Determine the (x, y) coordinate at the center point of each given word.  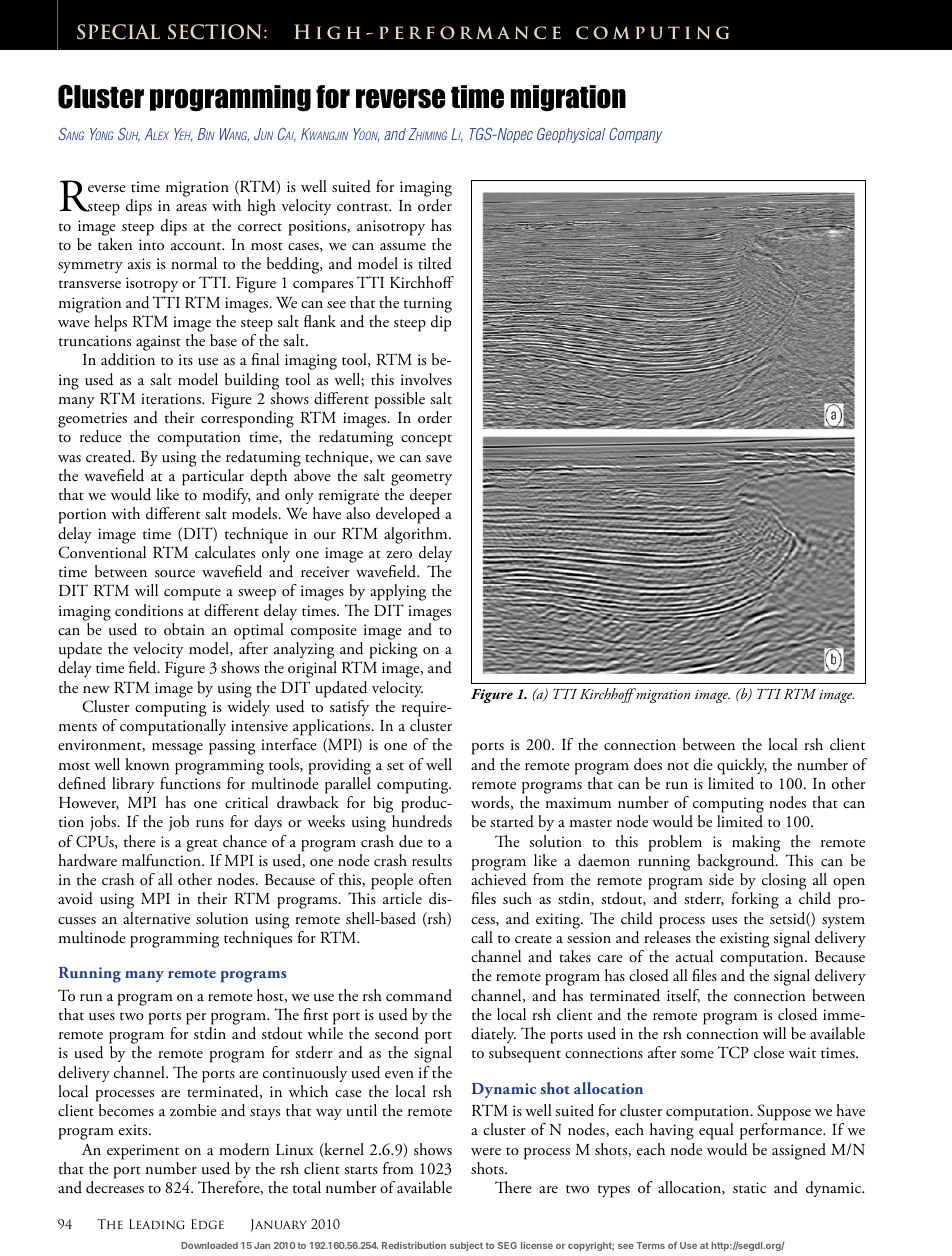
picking (393, 650)
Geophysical (571, 135)
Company (636, 135)
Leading (157, 1224)
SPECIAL (118, 32)
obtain (184, 629)
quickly (742, 766)
